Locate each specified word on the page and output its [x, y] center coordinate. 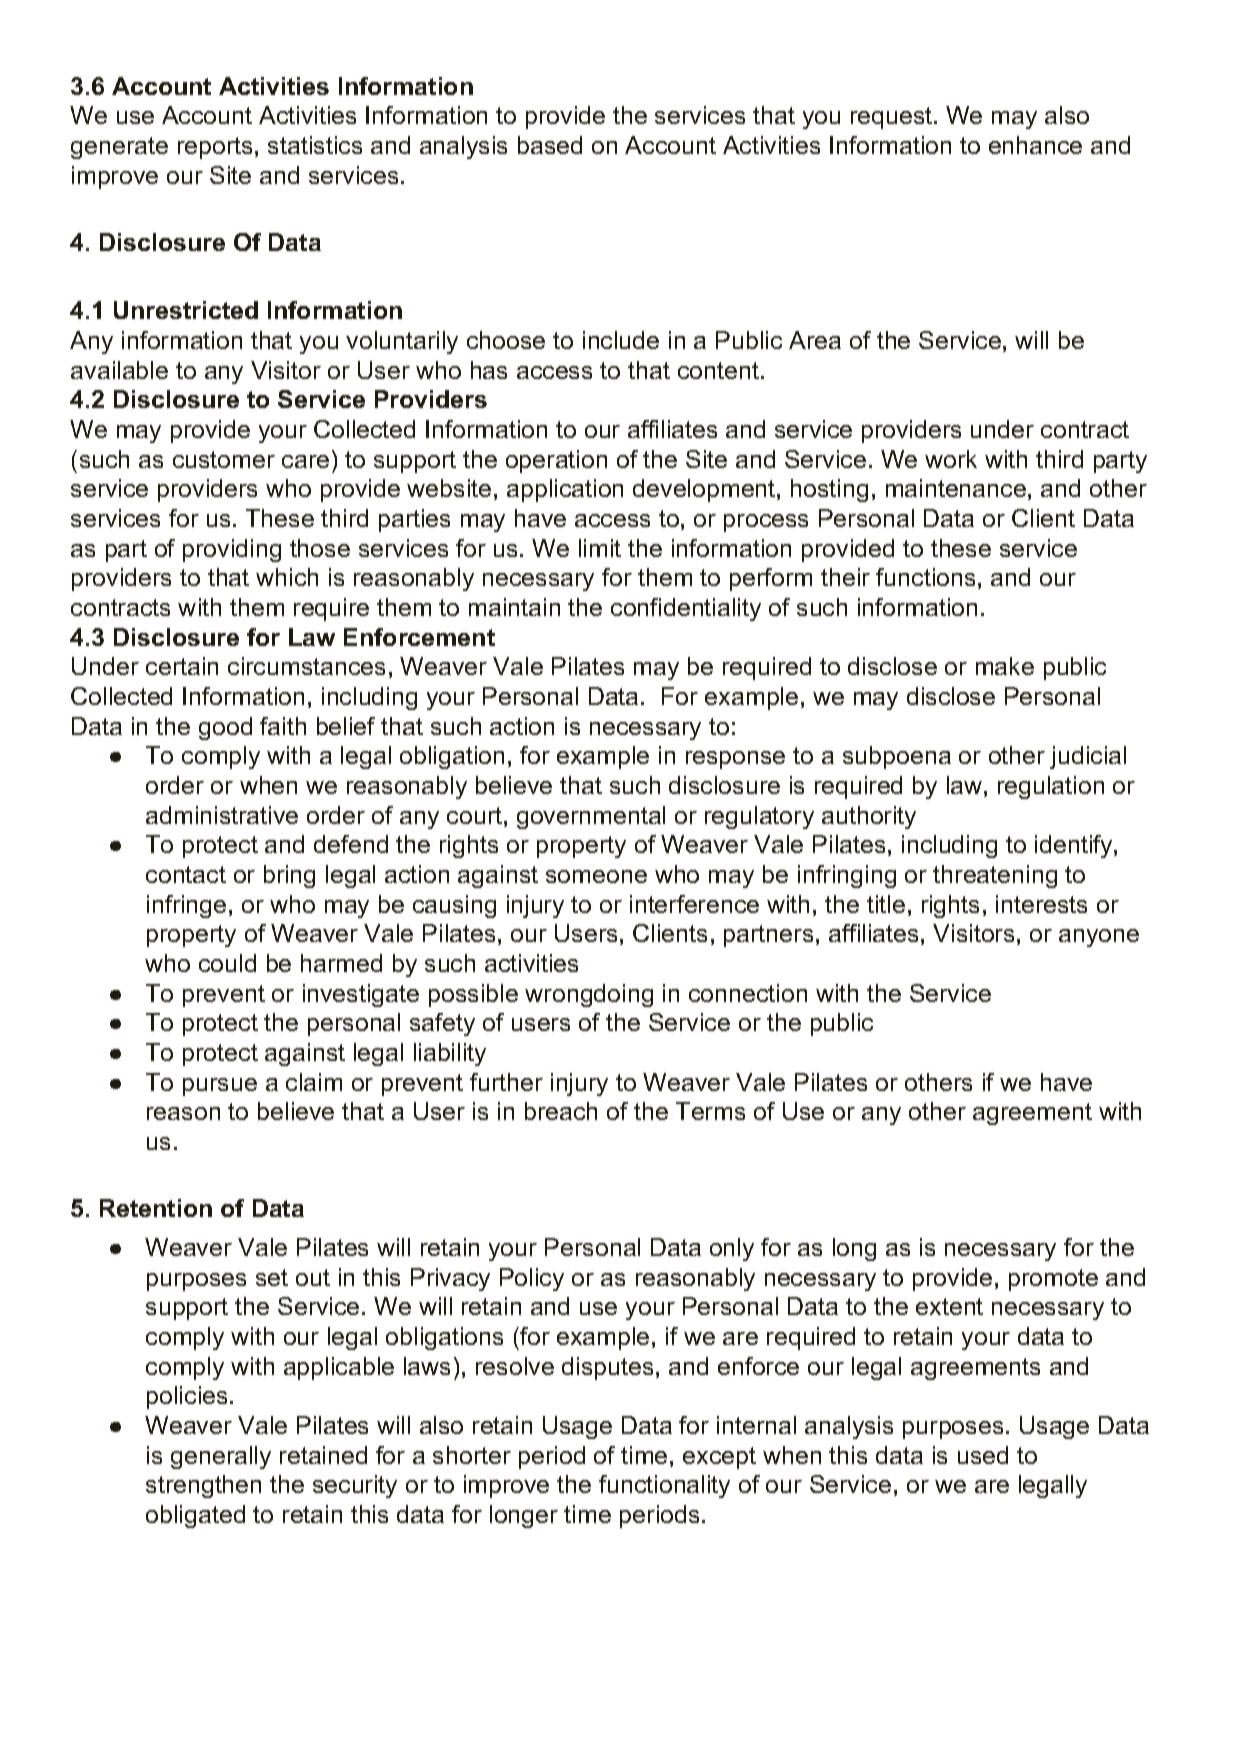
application [565, 490]
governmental [591, 817]
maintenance [956, 488]
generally [221, 1457]
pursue [220, 1087]
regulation [1051, 787]
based [550, 145]
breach [561, 1111]
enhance [1035, 145]
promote [1053, 1280]
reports [215, 148]
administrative [222, 815]
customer [224, 459]
